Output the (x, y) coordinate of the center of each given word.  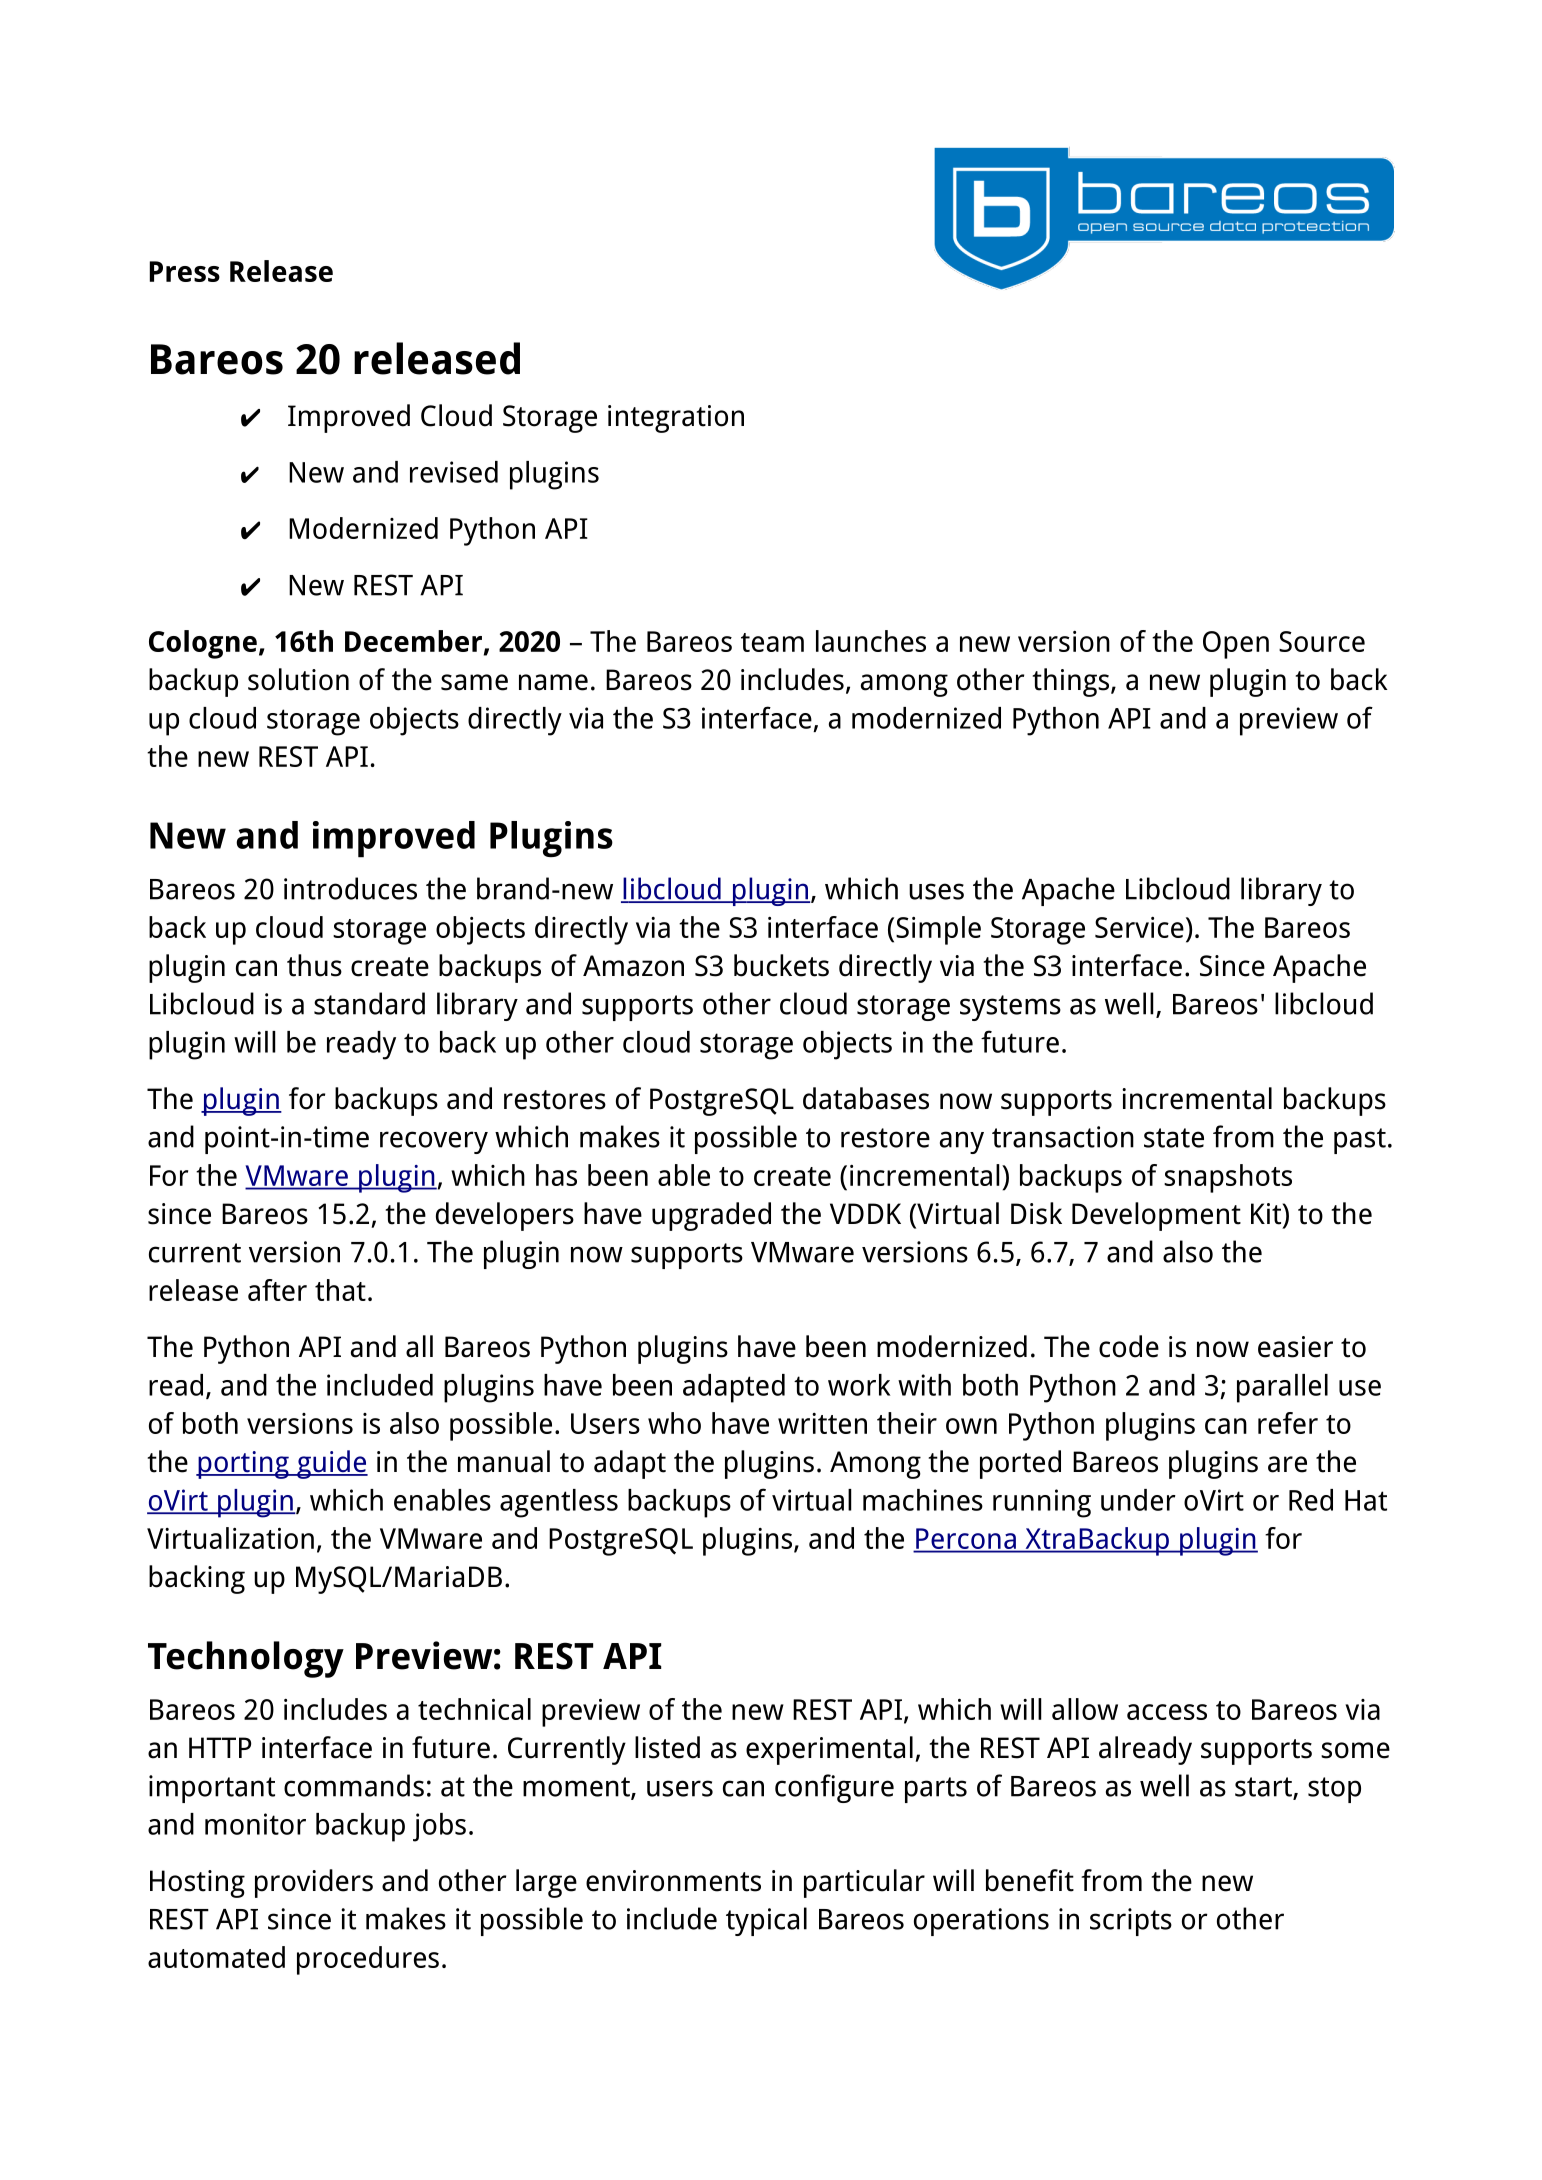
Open (1236, 645)
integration (676, 419)
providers (314, 1883)
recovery (434, 1142)
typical (766, 1921)
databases (866, 1098)
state (1174, 1138)
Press (185, 271)
